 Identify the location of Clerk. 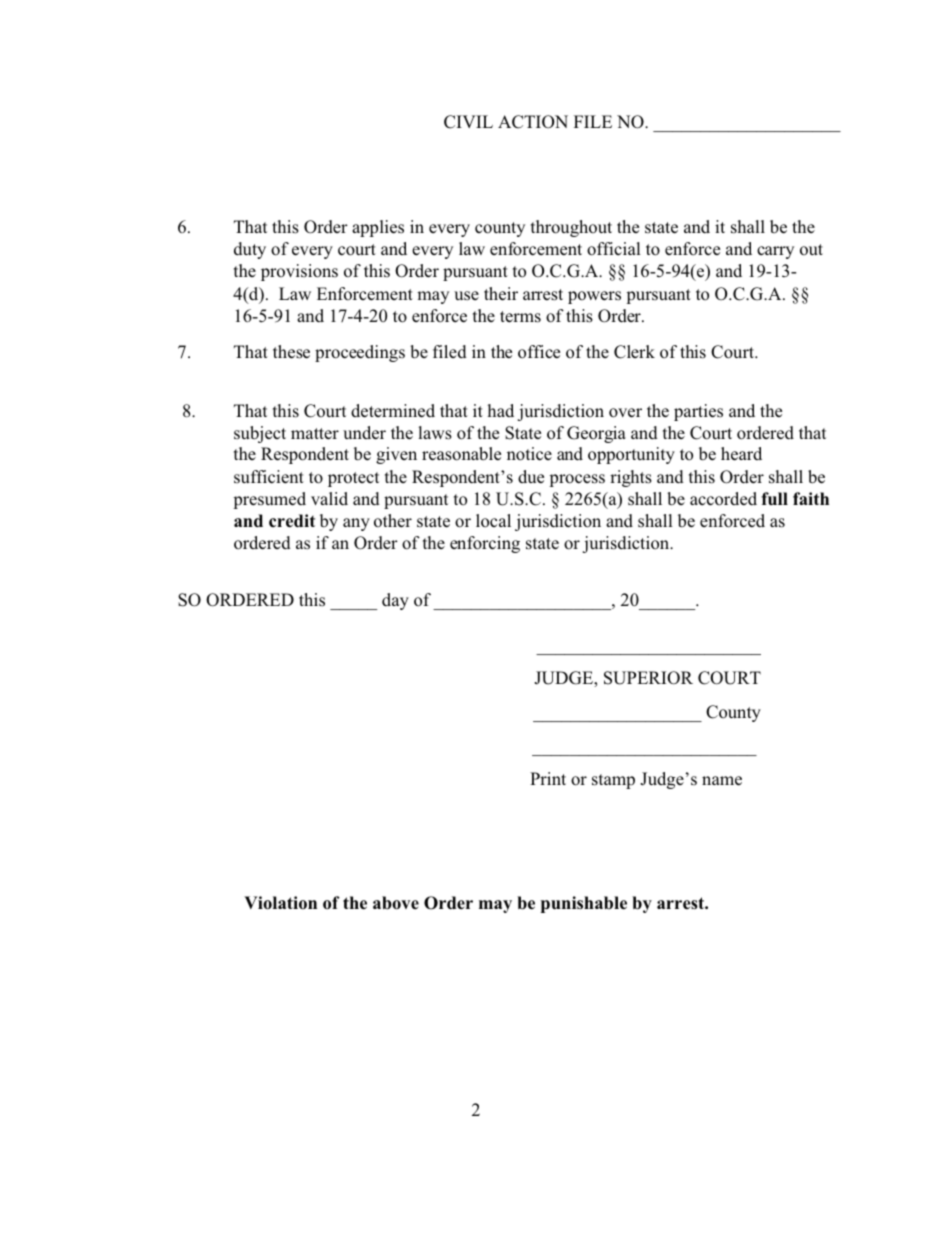
(634, 352).
